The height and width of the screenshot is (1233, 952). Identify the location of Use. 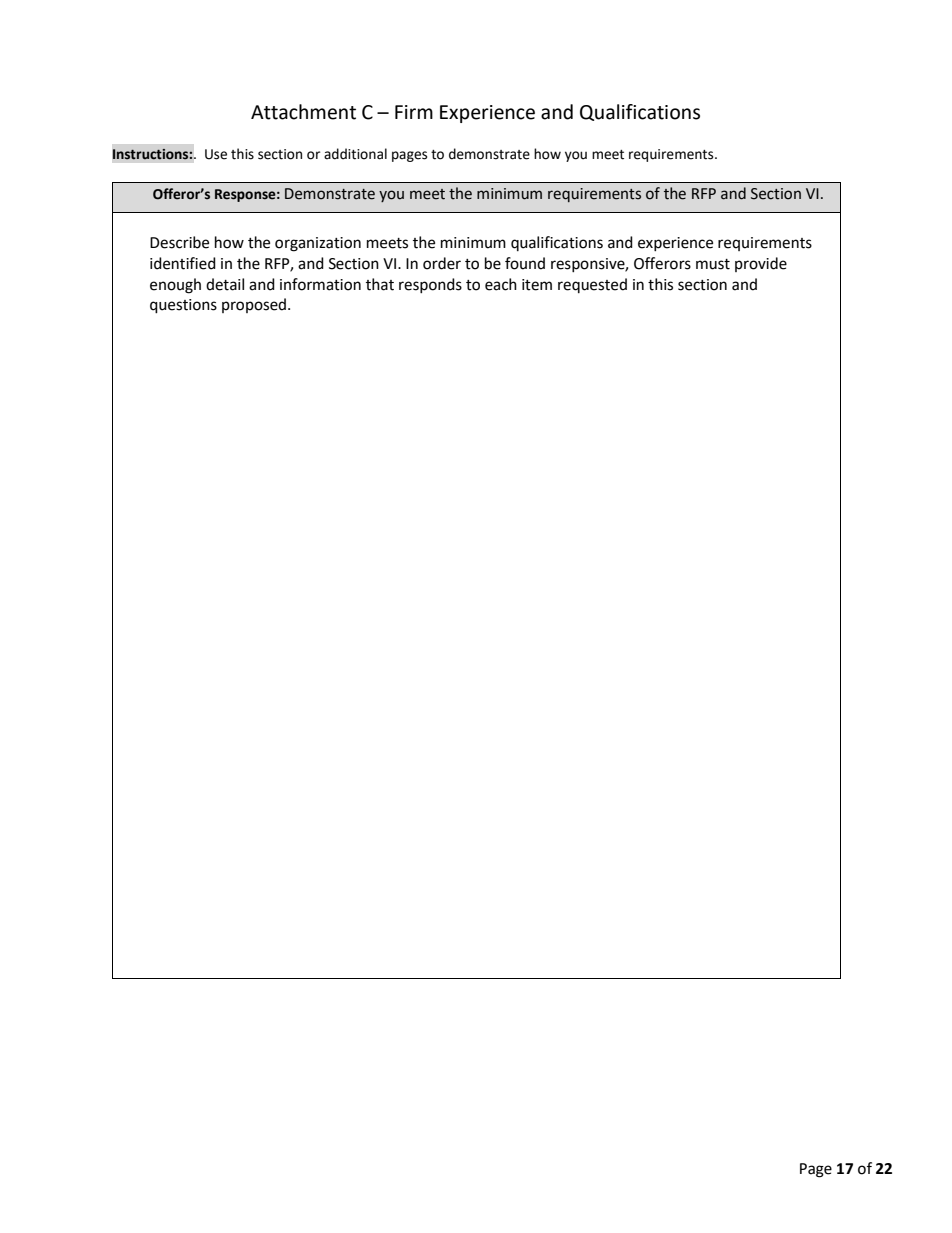
(216, 154).
